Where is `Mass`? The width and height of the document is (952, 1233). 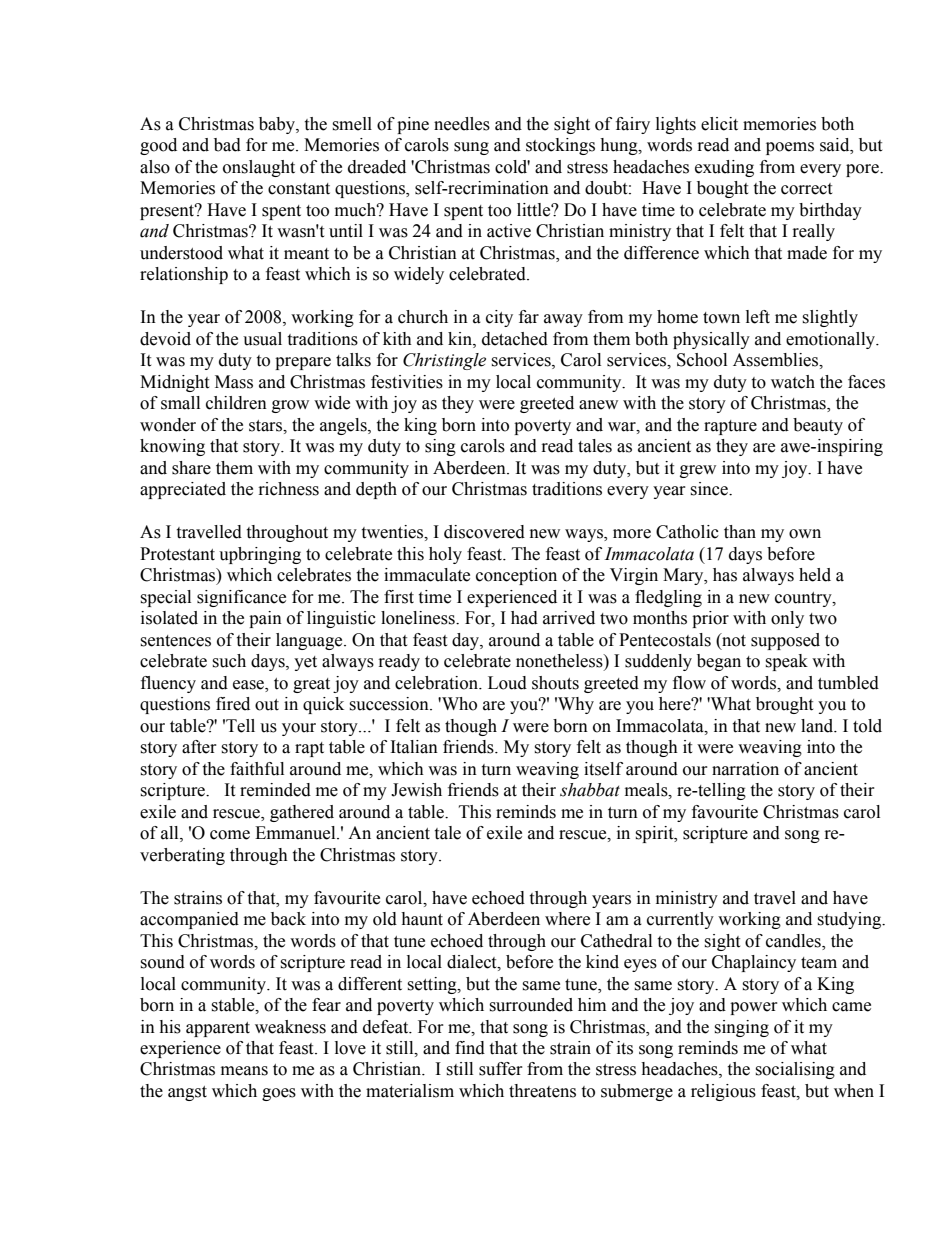
Mass is located at coordinates (234, 382).
